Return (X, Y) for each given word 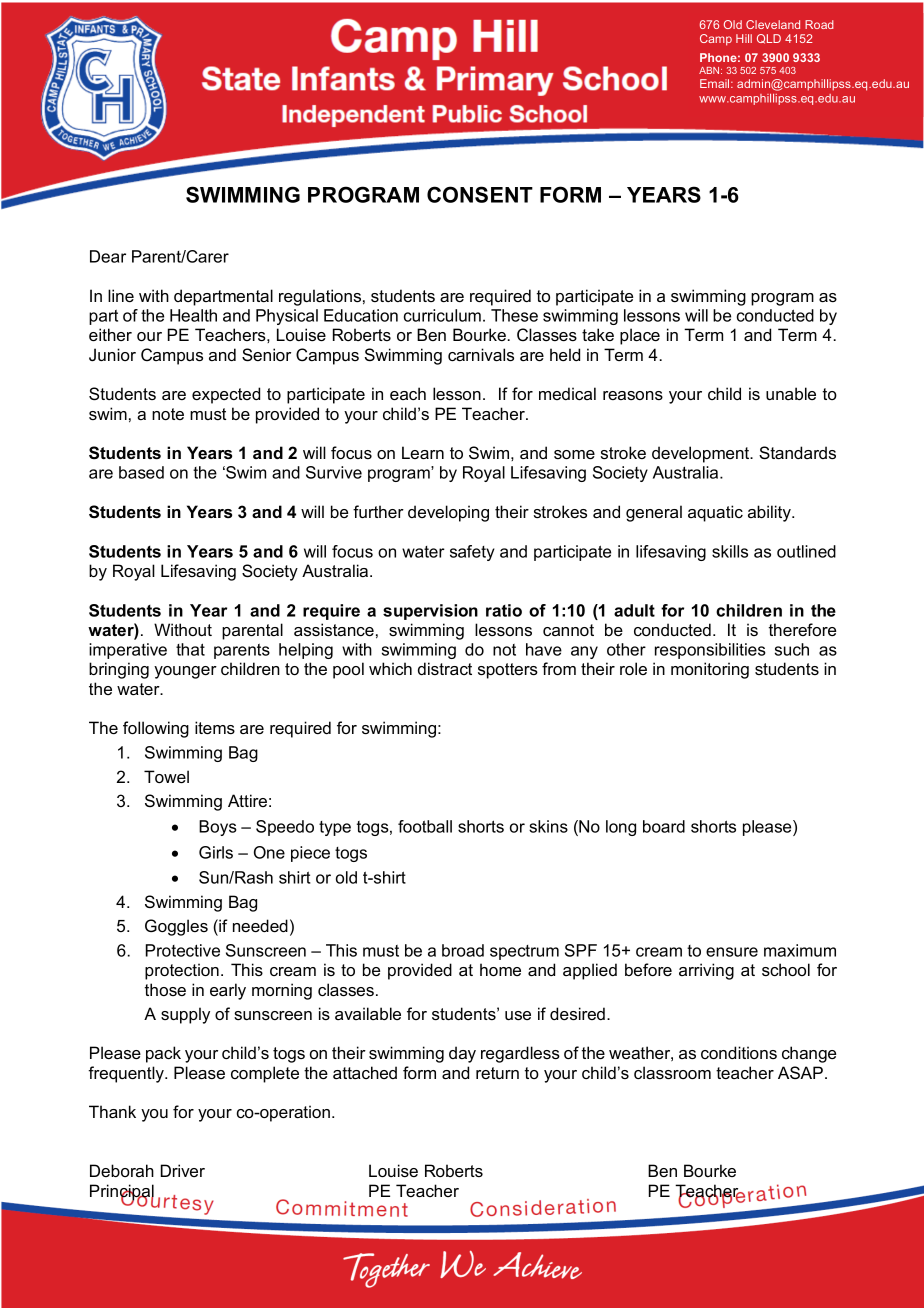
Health (193, 315)
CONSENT (480, 194)
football (425, 826)
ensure (732, 952)
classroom (672, 1072)
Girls (216, 852)
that (190, 649)
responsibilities (710, 651)
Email (716, 83)
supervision (430, 612)
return (497, 1073)
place (640, 336)
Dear (108, 256)
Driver (183, 1170)
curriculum (442, 315)
